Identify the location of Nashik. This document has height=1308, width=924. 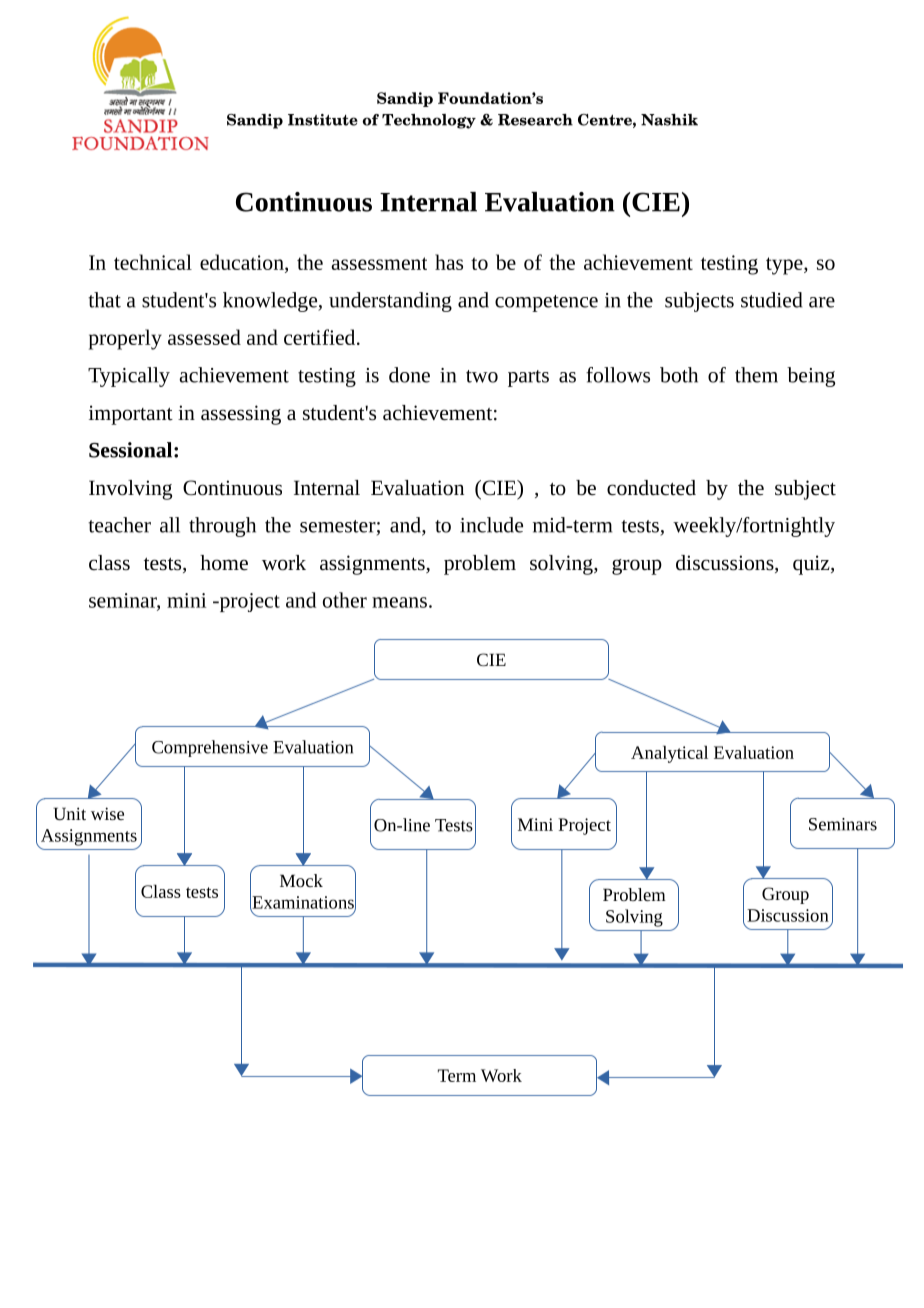
(669, 120).
